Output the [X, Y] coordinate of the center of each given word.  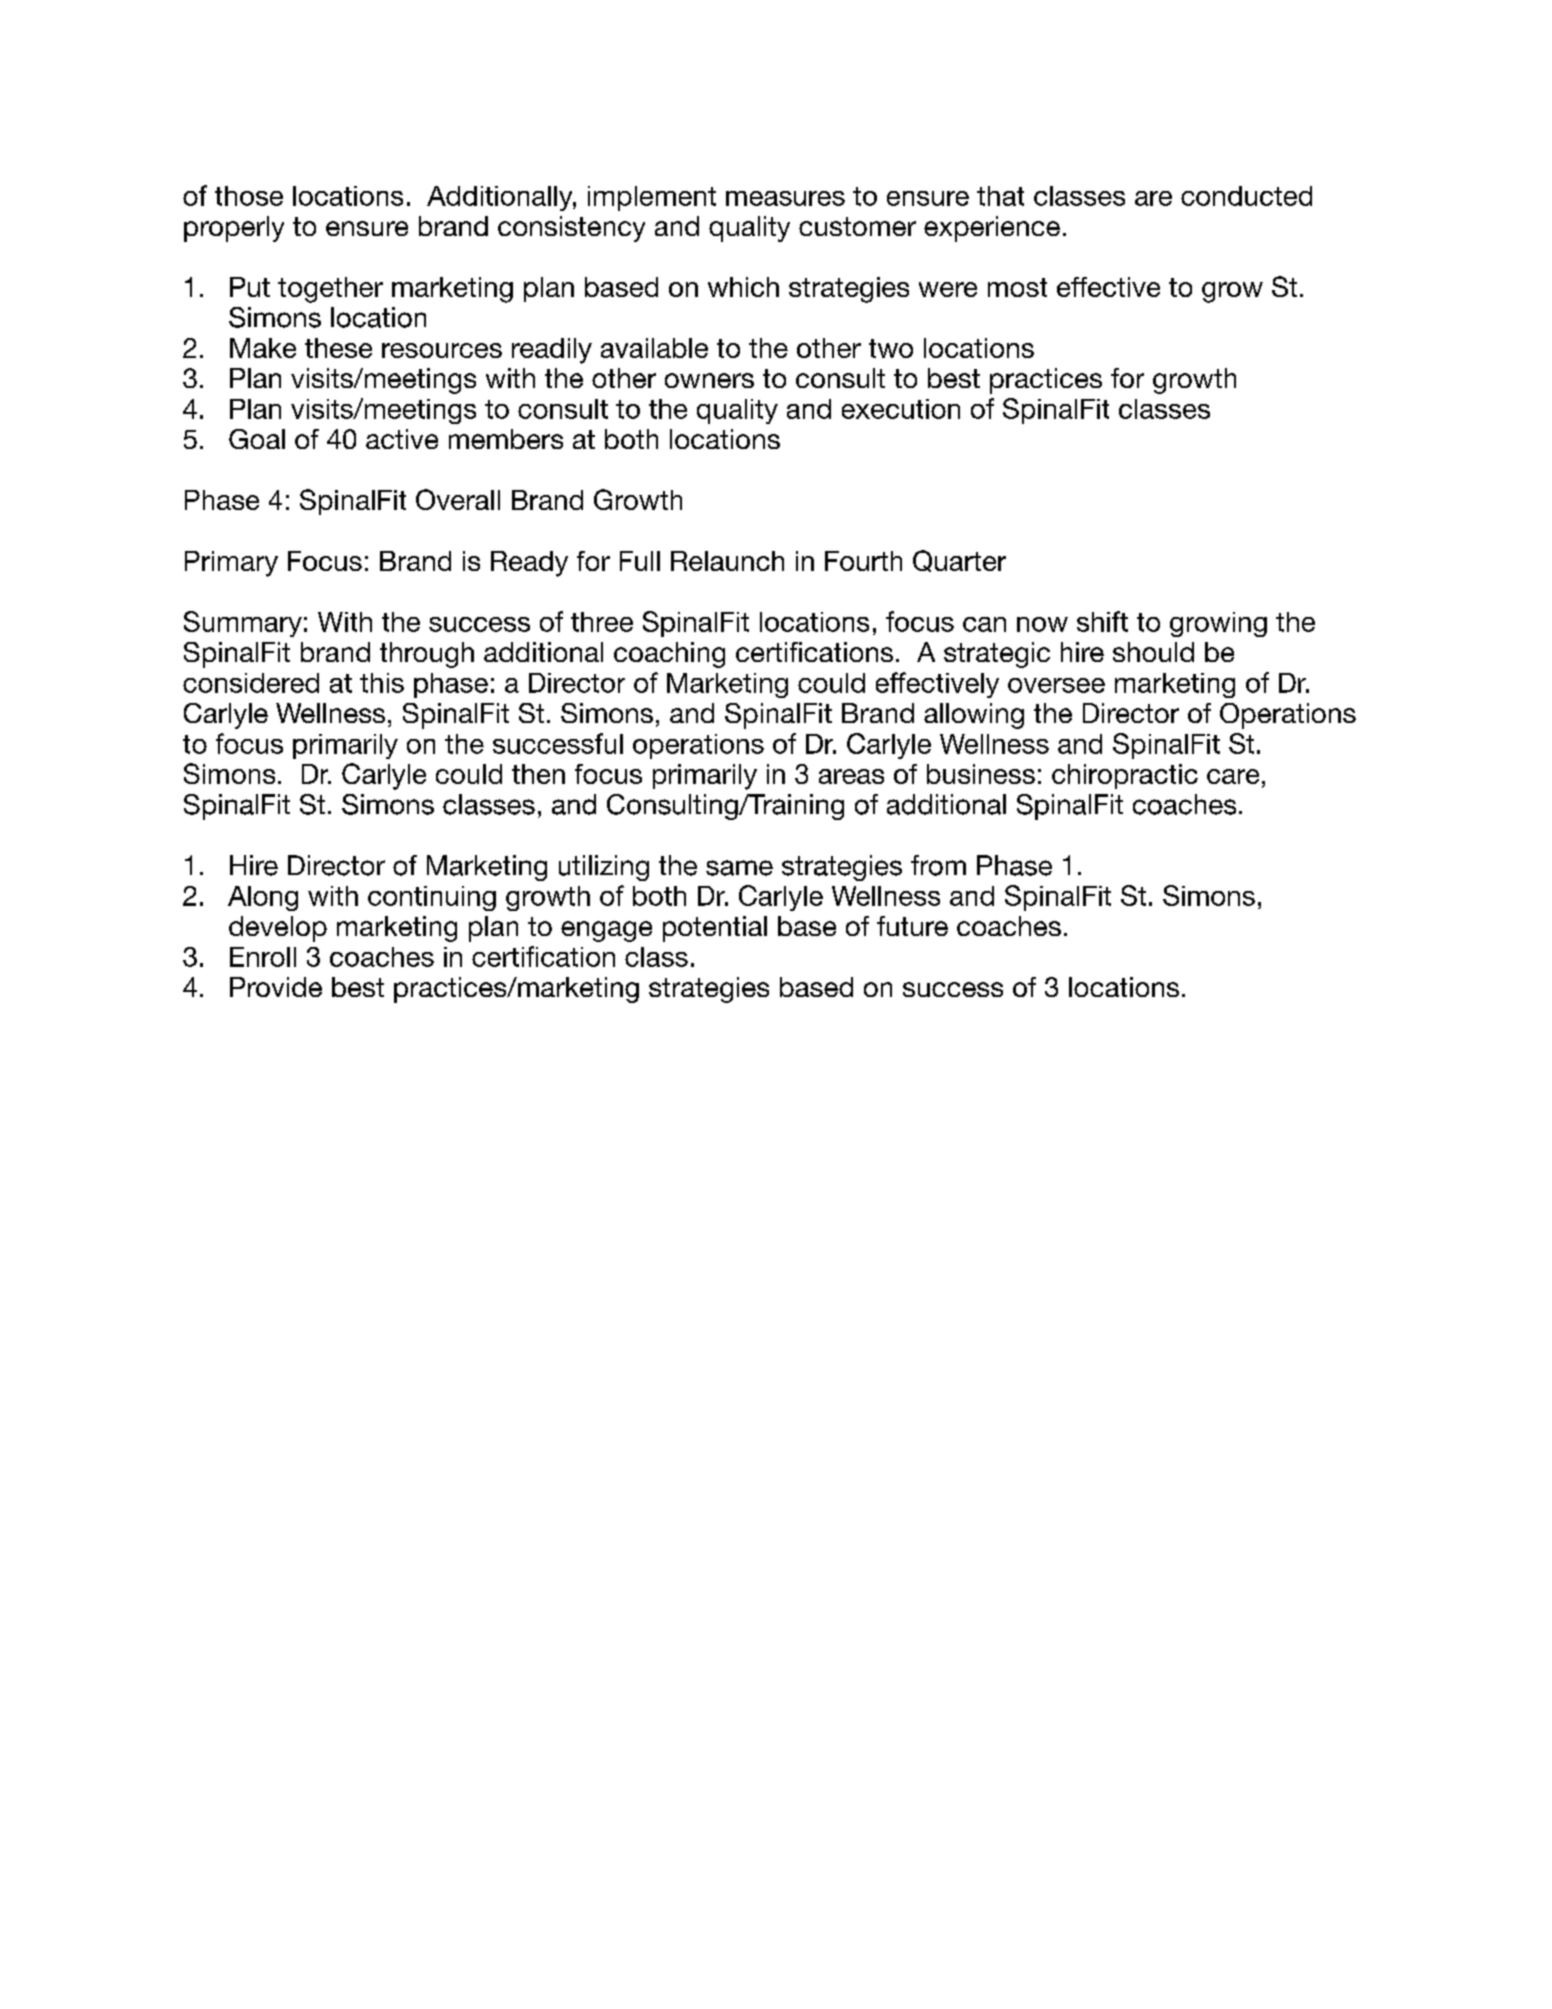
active [402, 439]
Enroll [263, 957]
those [249, 196]
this [382, 683]
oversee [1056, 685]
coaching [669, 655]
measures [785, 198]
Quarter [959, 561]
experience [992, 229]
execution [901, 409]
